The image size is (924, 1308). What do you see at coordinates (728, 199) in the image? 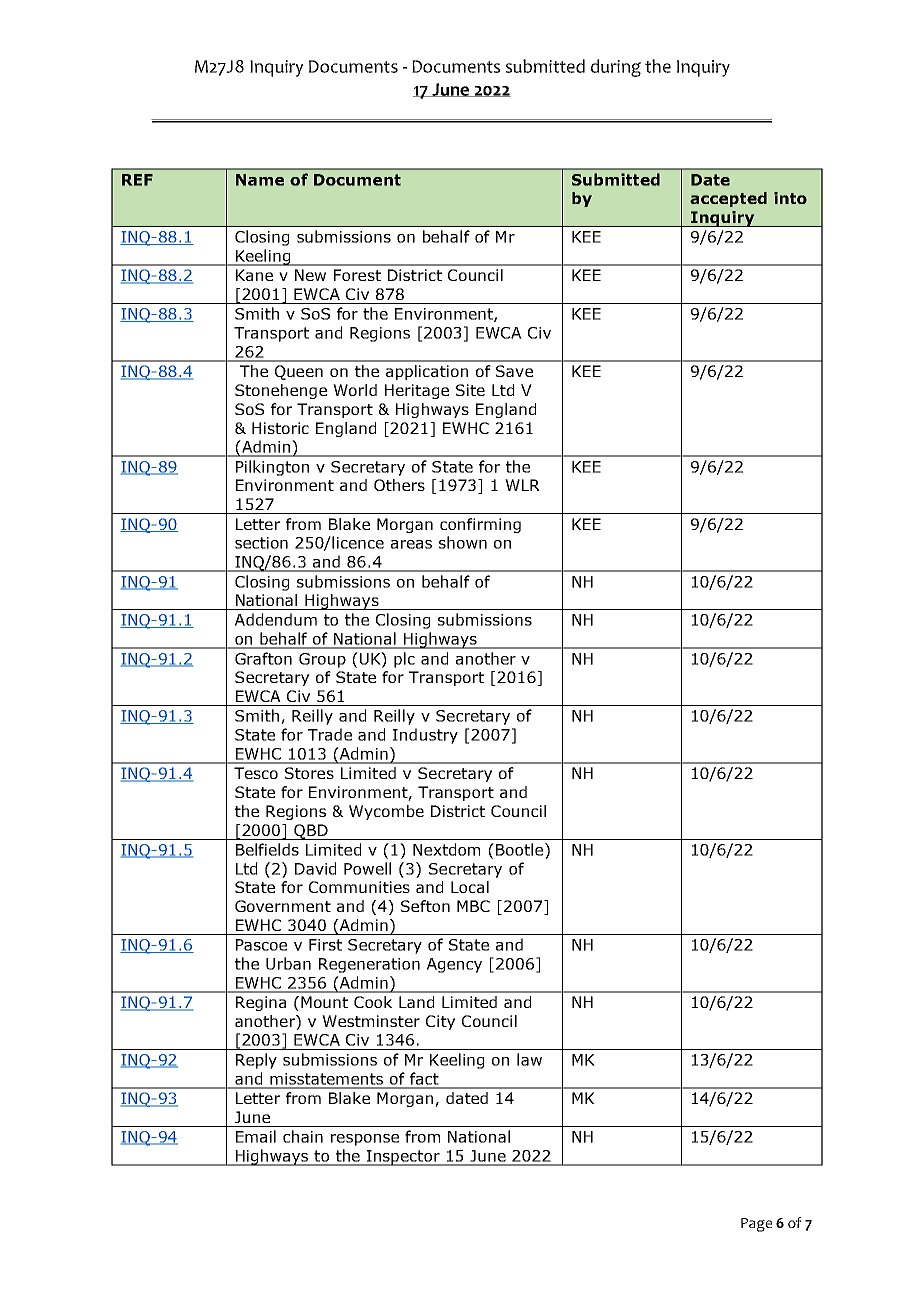
I see `accepted` at bounding box center [728, 199].
